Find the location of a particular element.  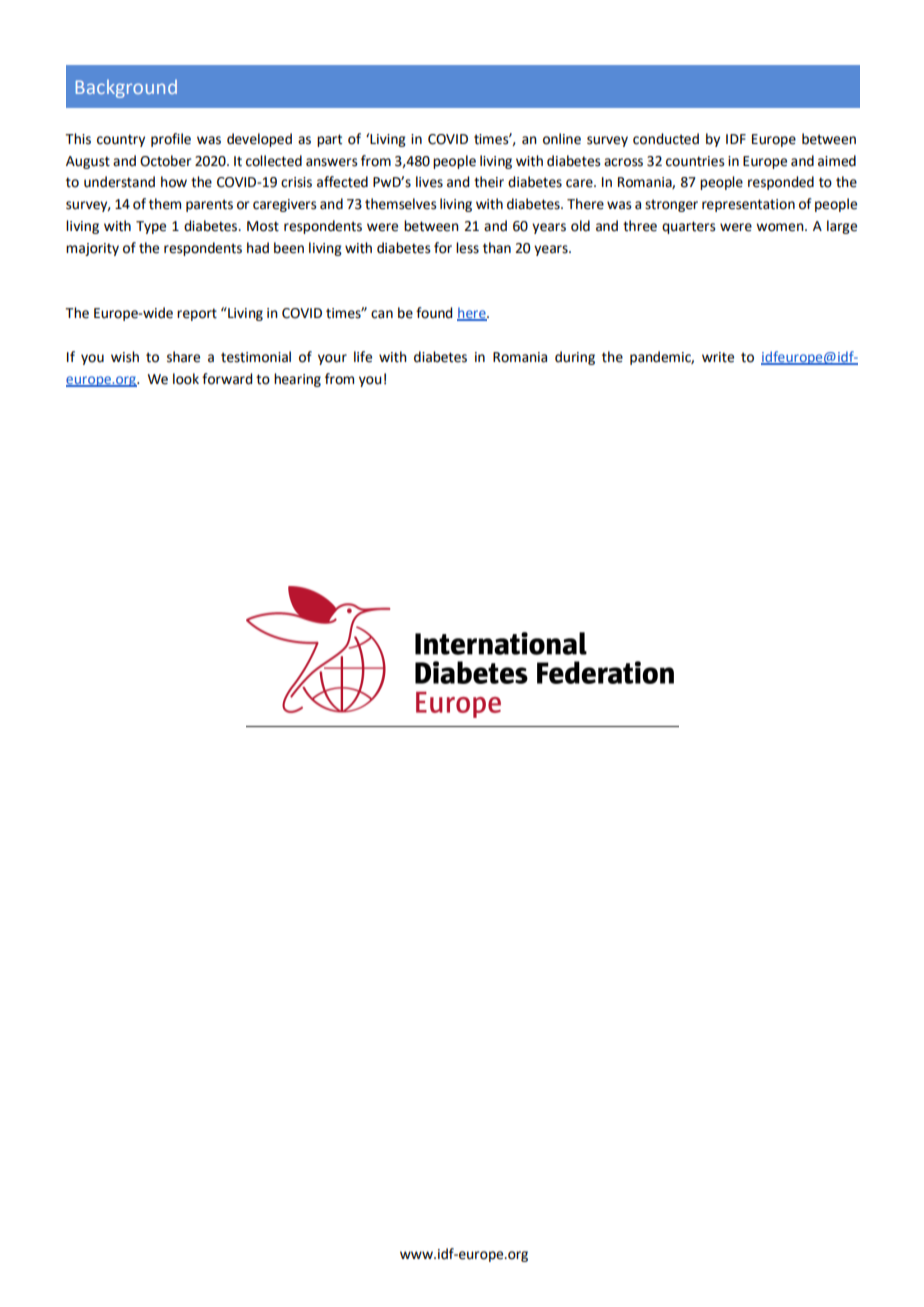

Background is located at coordinates (126, 89).
